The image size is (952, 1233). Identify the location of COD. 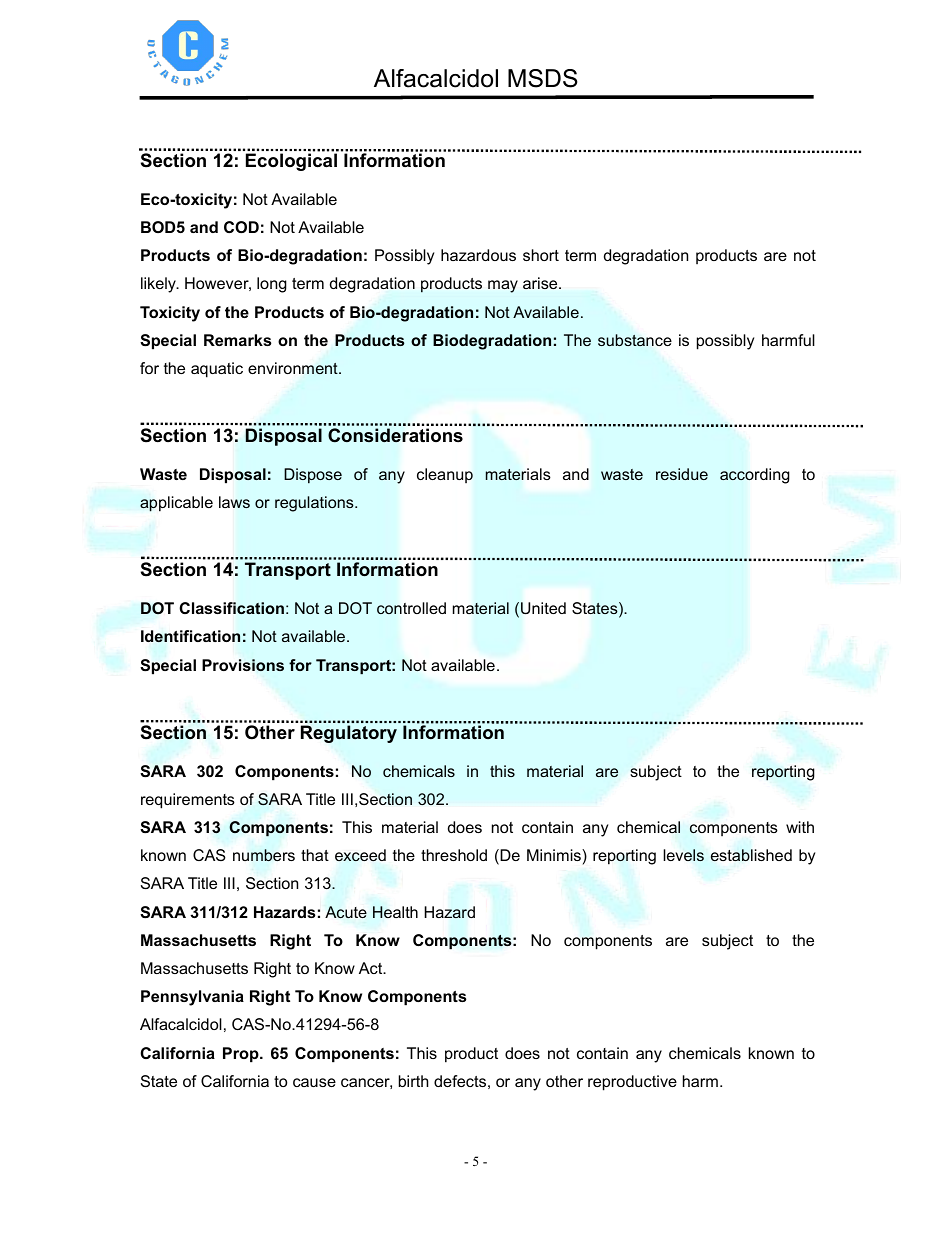
(241, 227).
